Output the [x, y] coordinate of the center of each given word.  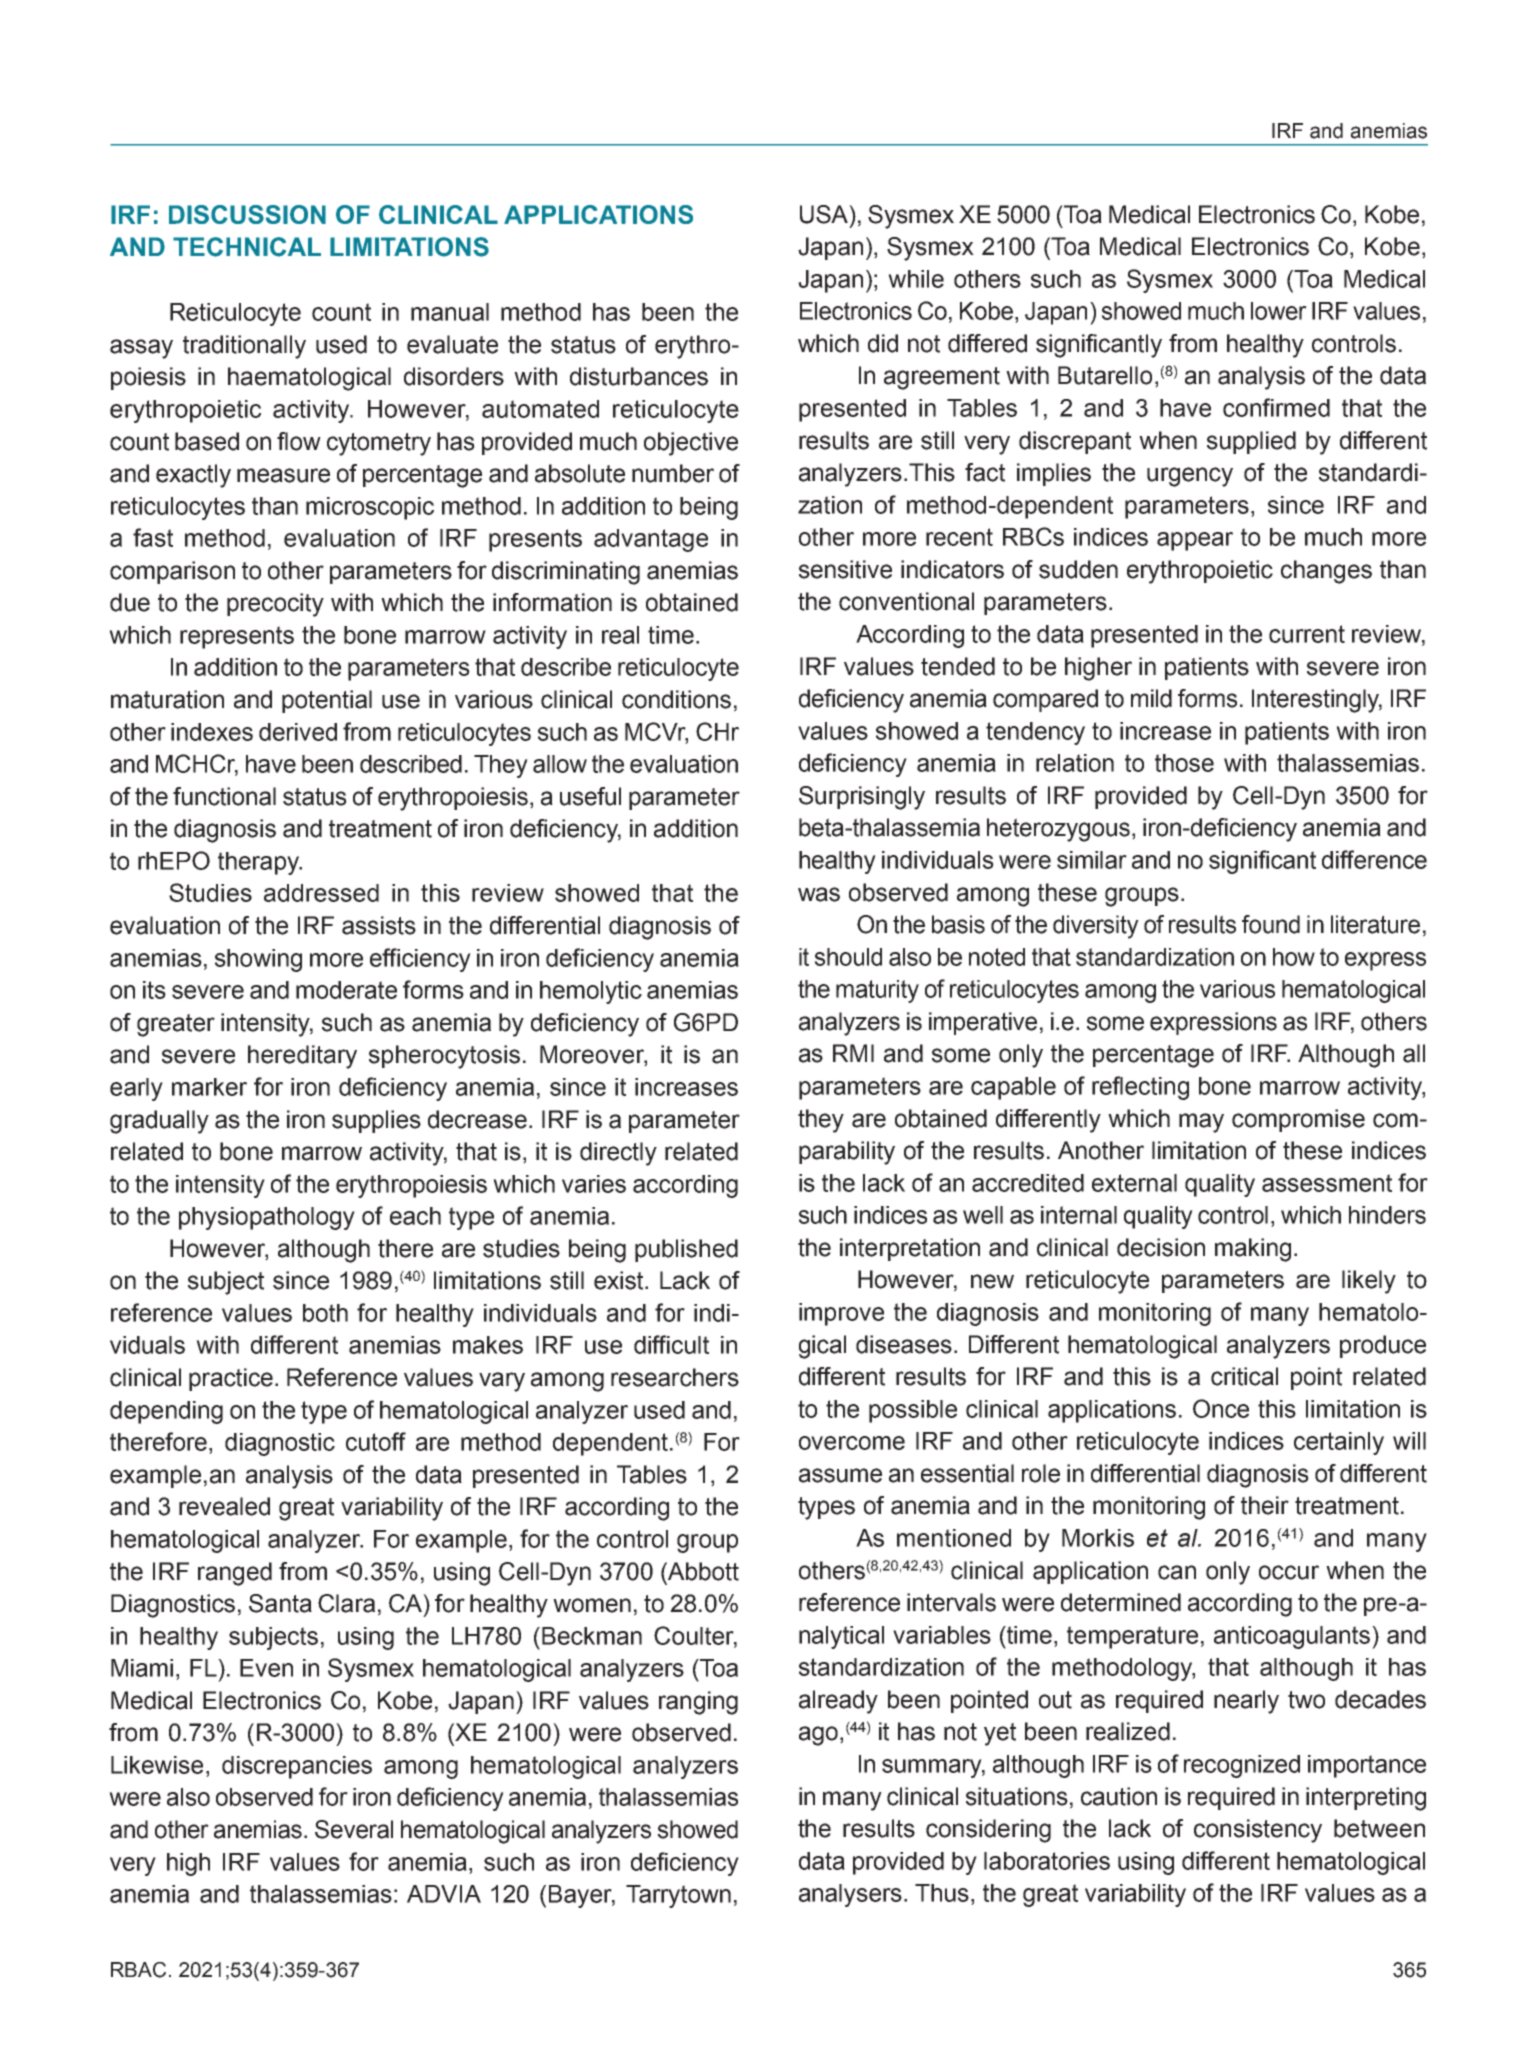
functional [224, 796]
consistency [1258, 1831]
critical [1244, 1376]
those [1184, 763]
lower [1279, 311]
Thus [942, 1893]
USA [825, 214]
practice [231, 1379]
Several [354, 1829]
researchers [675, 1377]
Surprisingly [862, 798]
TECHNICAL [247, 247]
